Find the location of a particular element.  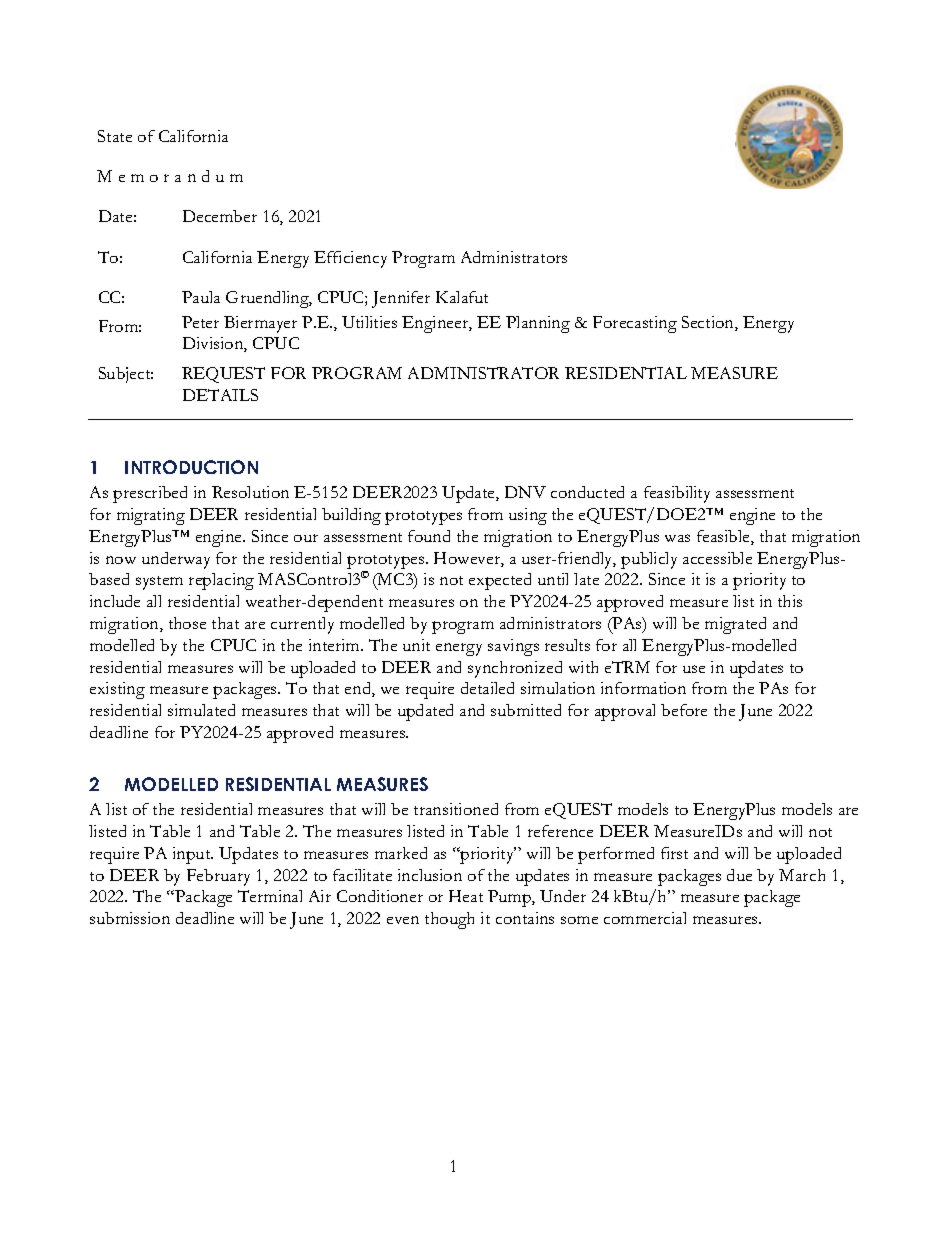

February is located at coordinates (218, 877).
